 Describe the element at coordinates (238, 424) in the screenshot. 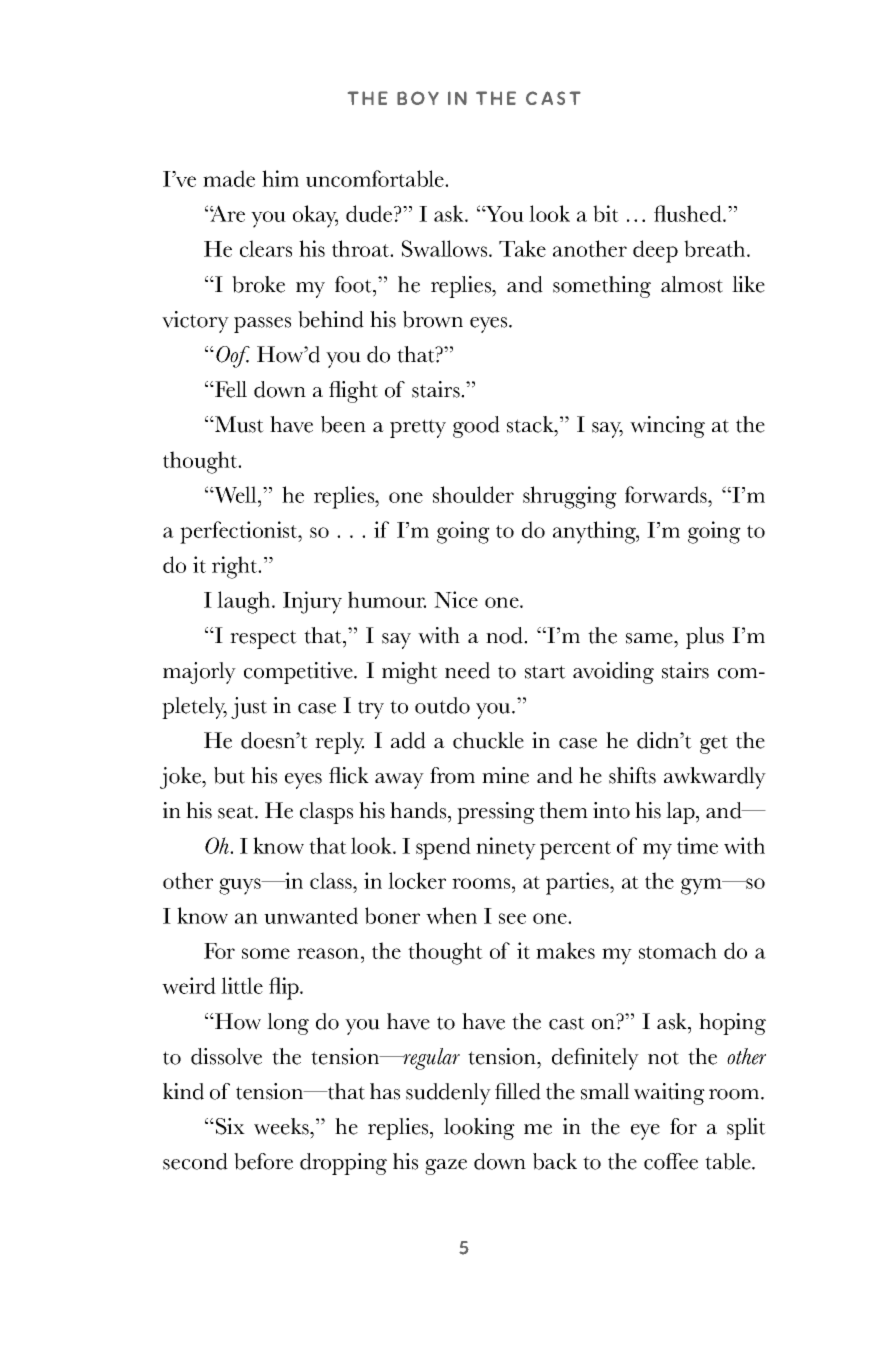

I see `Must` at that location.
